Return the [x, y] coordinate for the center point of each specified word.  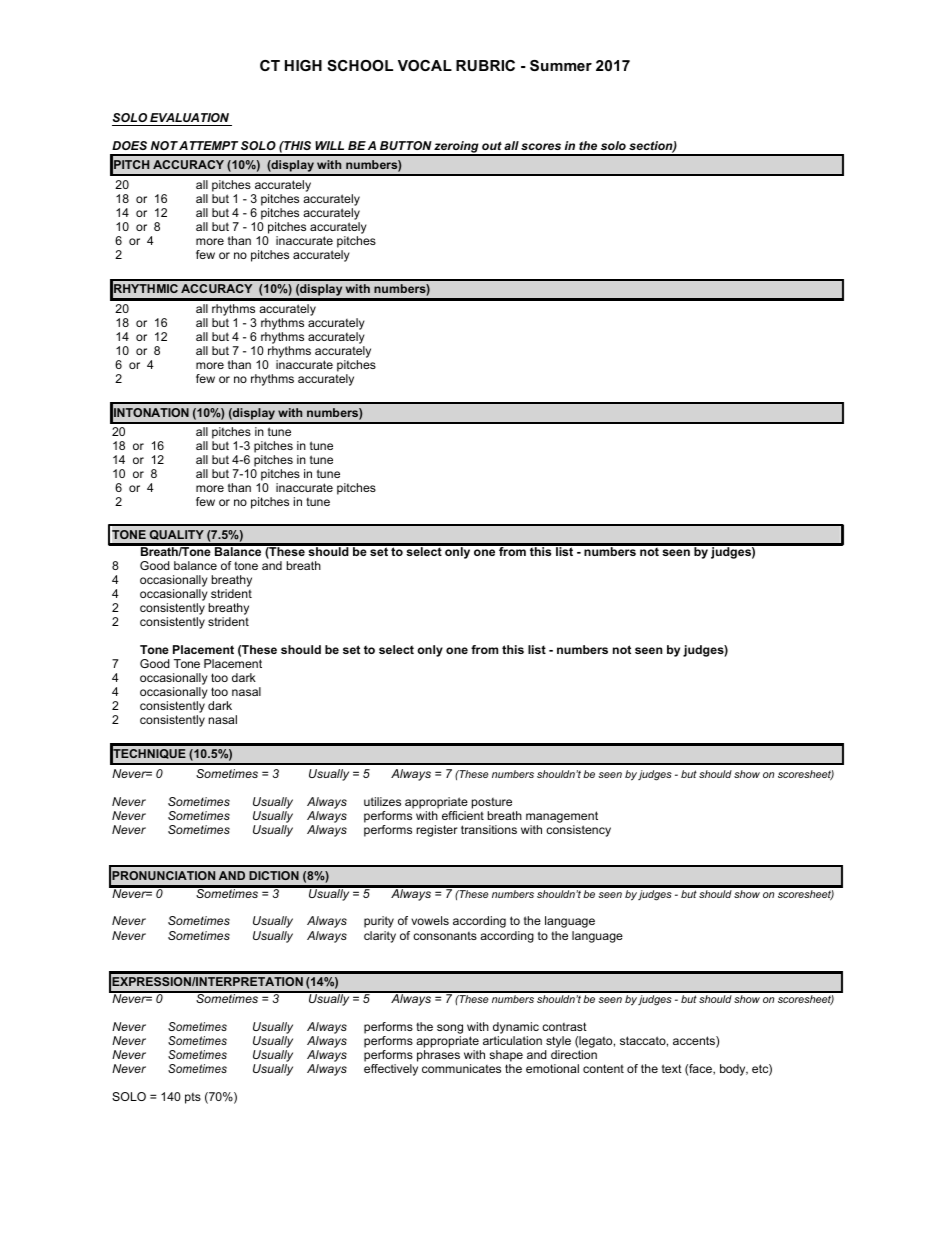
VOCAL [425, 65]
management [562, 817]
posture [492, 803]
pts [193, 1098]
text [672, 1068]
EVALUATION [189, 117]
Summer [561, 65]
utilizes [382, 801]
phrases [438, 1056]
